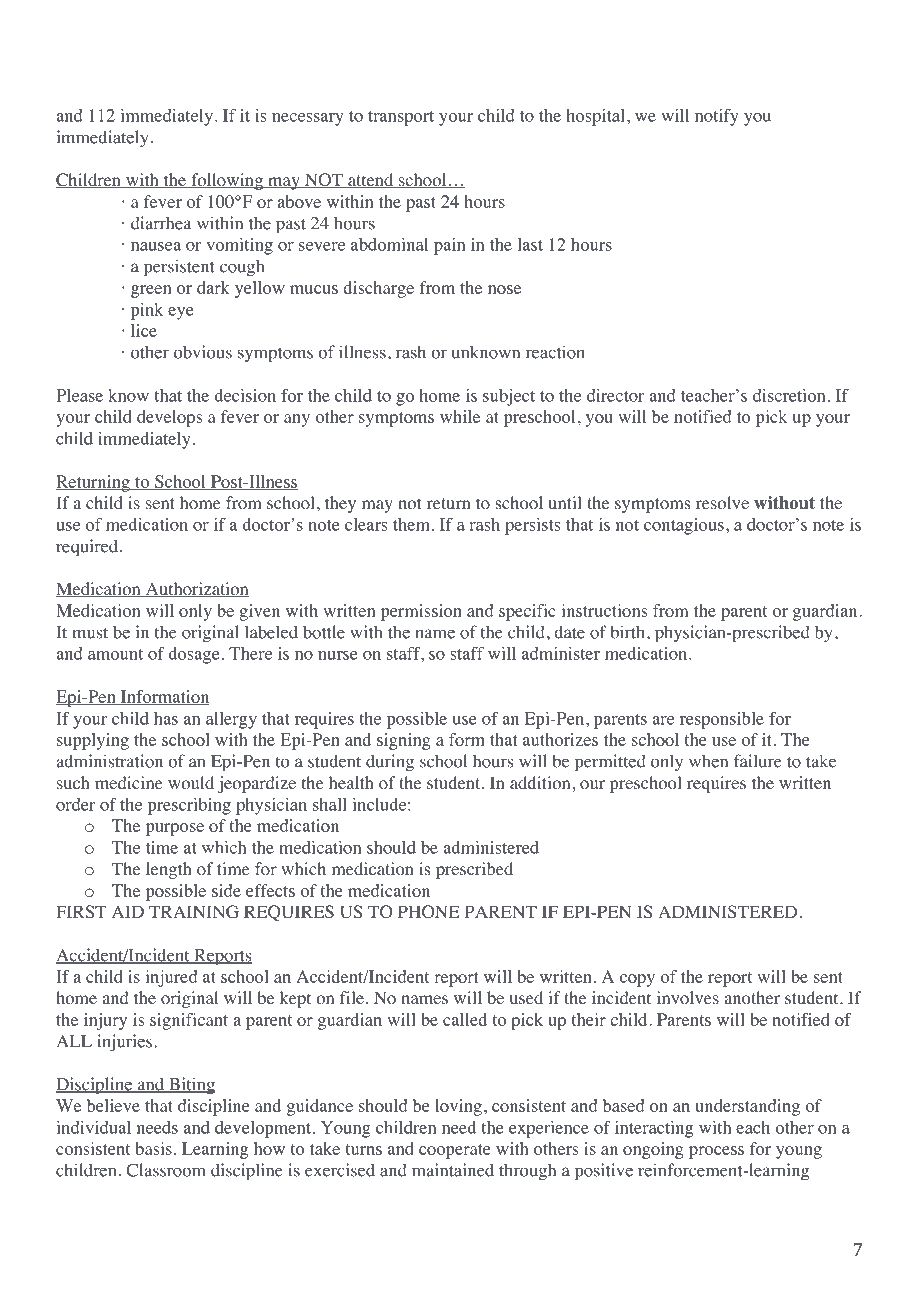 The height and width of the page is (1308, 924). Describe the element at coordinates (227, 181) in the page. I see `following` at that location.
